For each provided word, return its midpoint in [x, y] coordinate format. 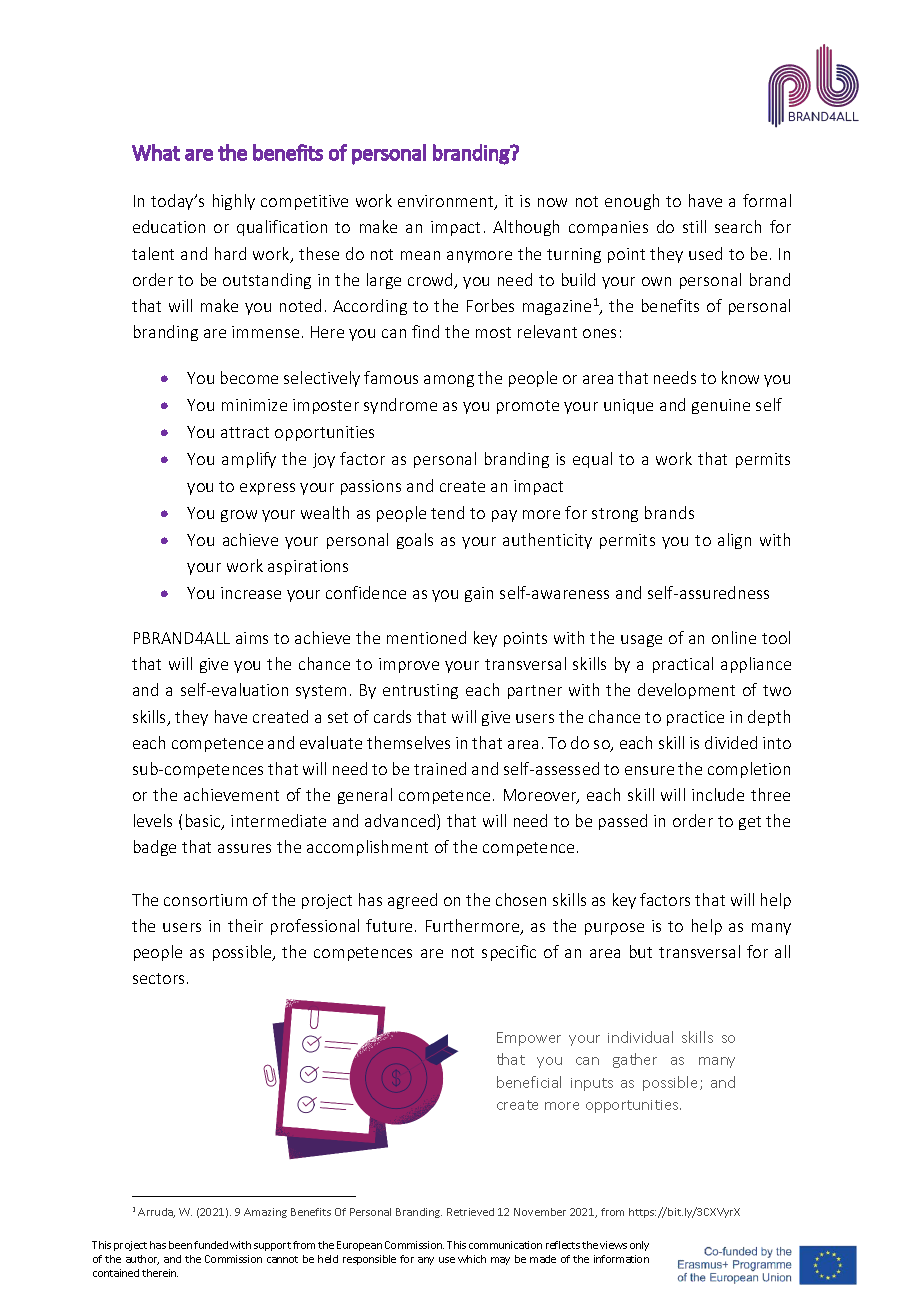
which [472, 1259]
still [694, 226]
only [639, 1246]
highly [234, 202]
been [180, 1245]
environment [447, 202]
